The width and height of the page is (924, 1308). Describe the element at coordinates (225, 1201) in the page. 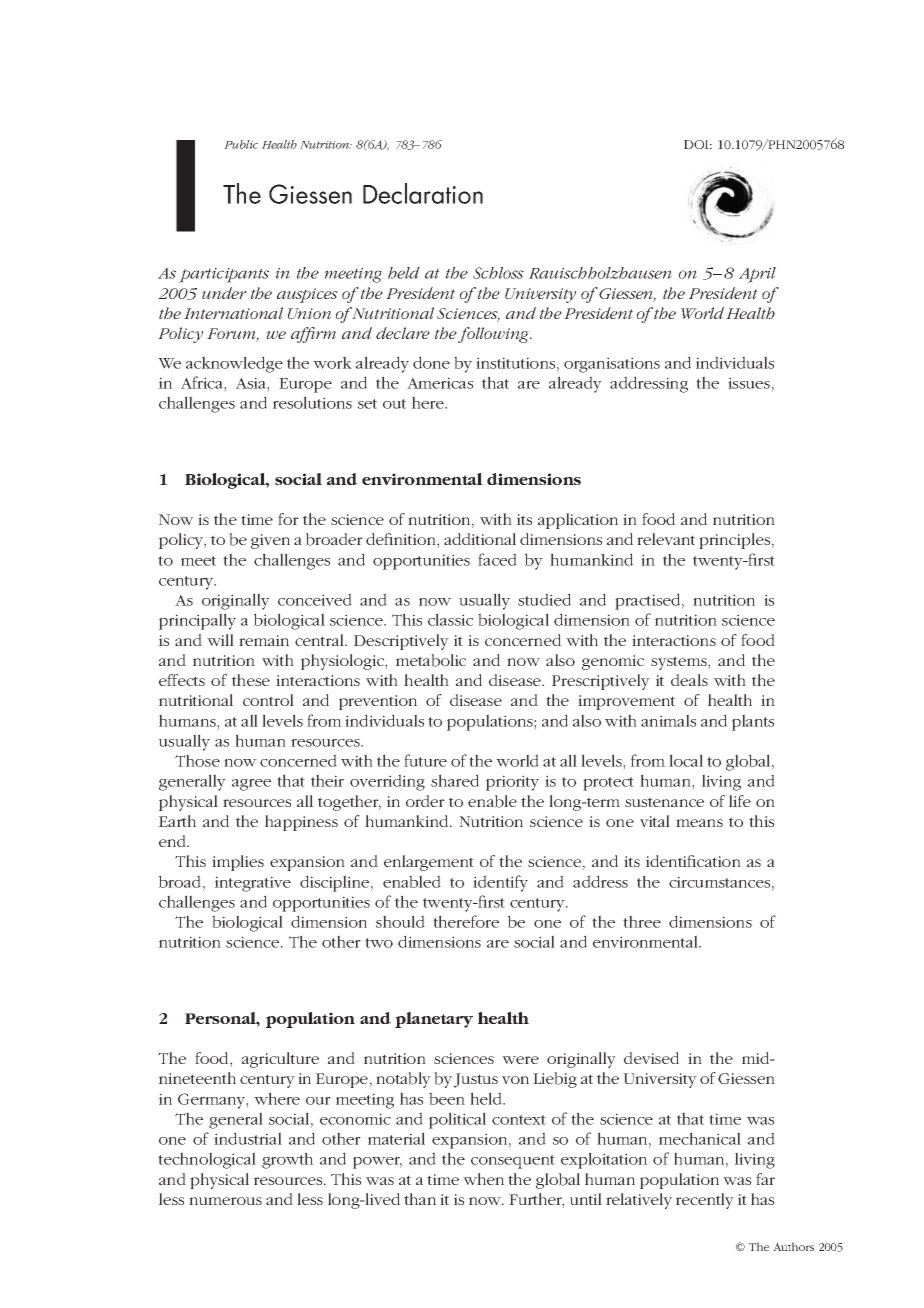

I see `numerous` at that location.
